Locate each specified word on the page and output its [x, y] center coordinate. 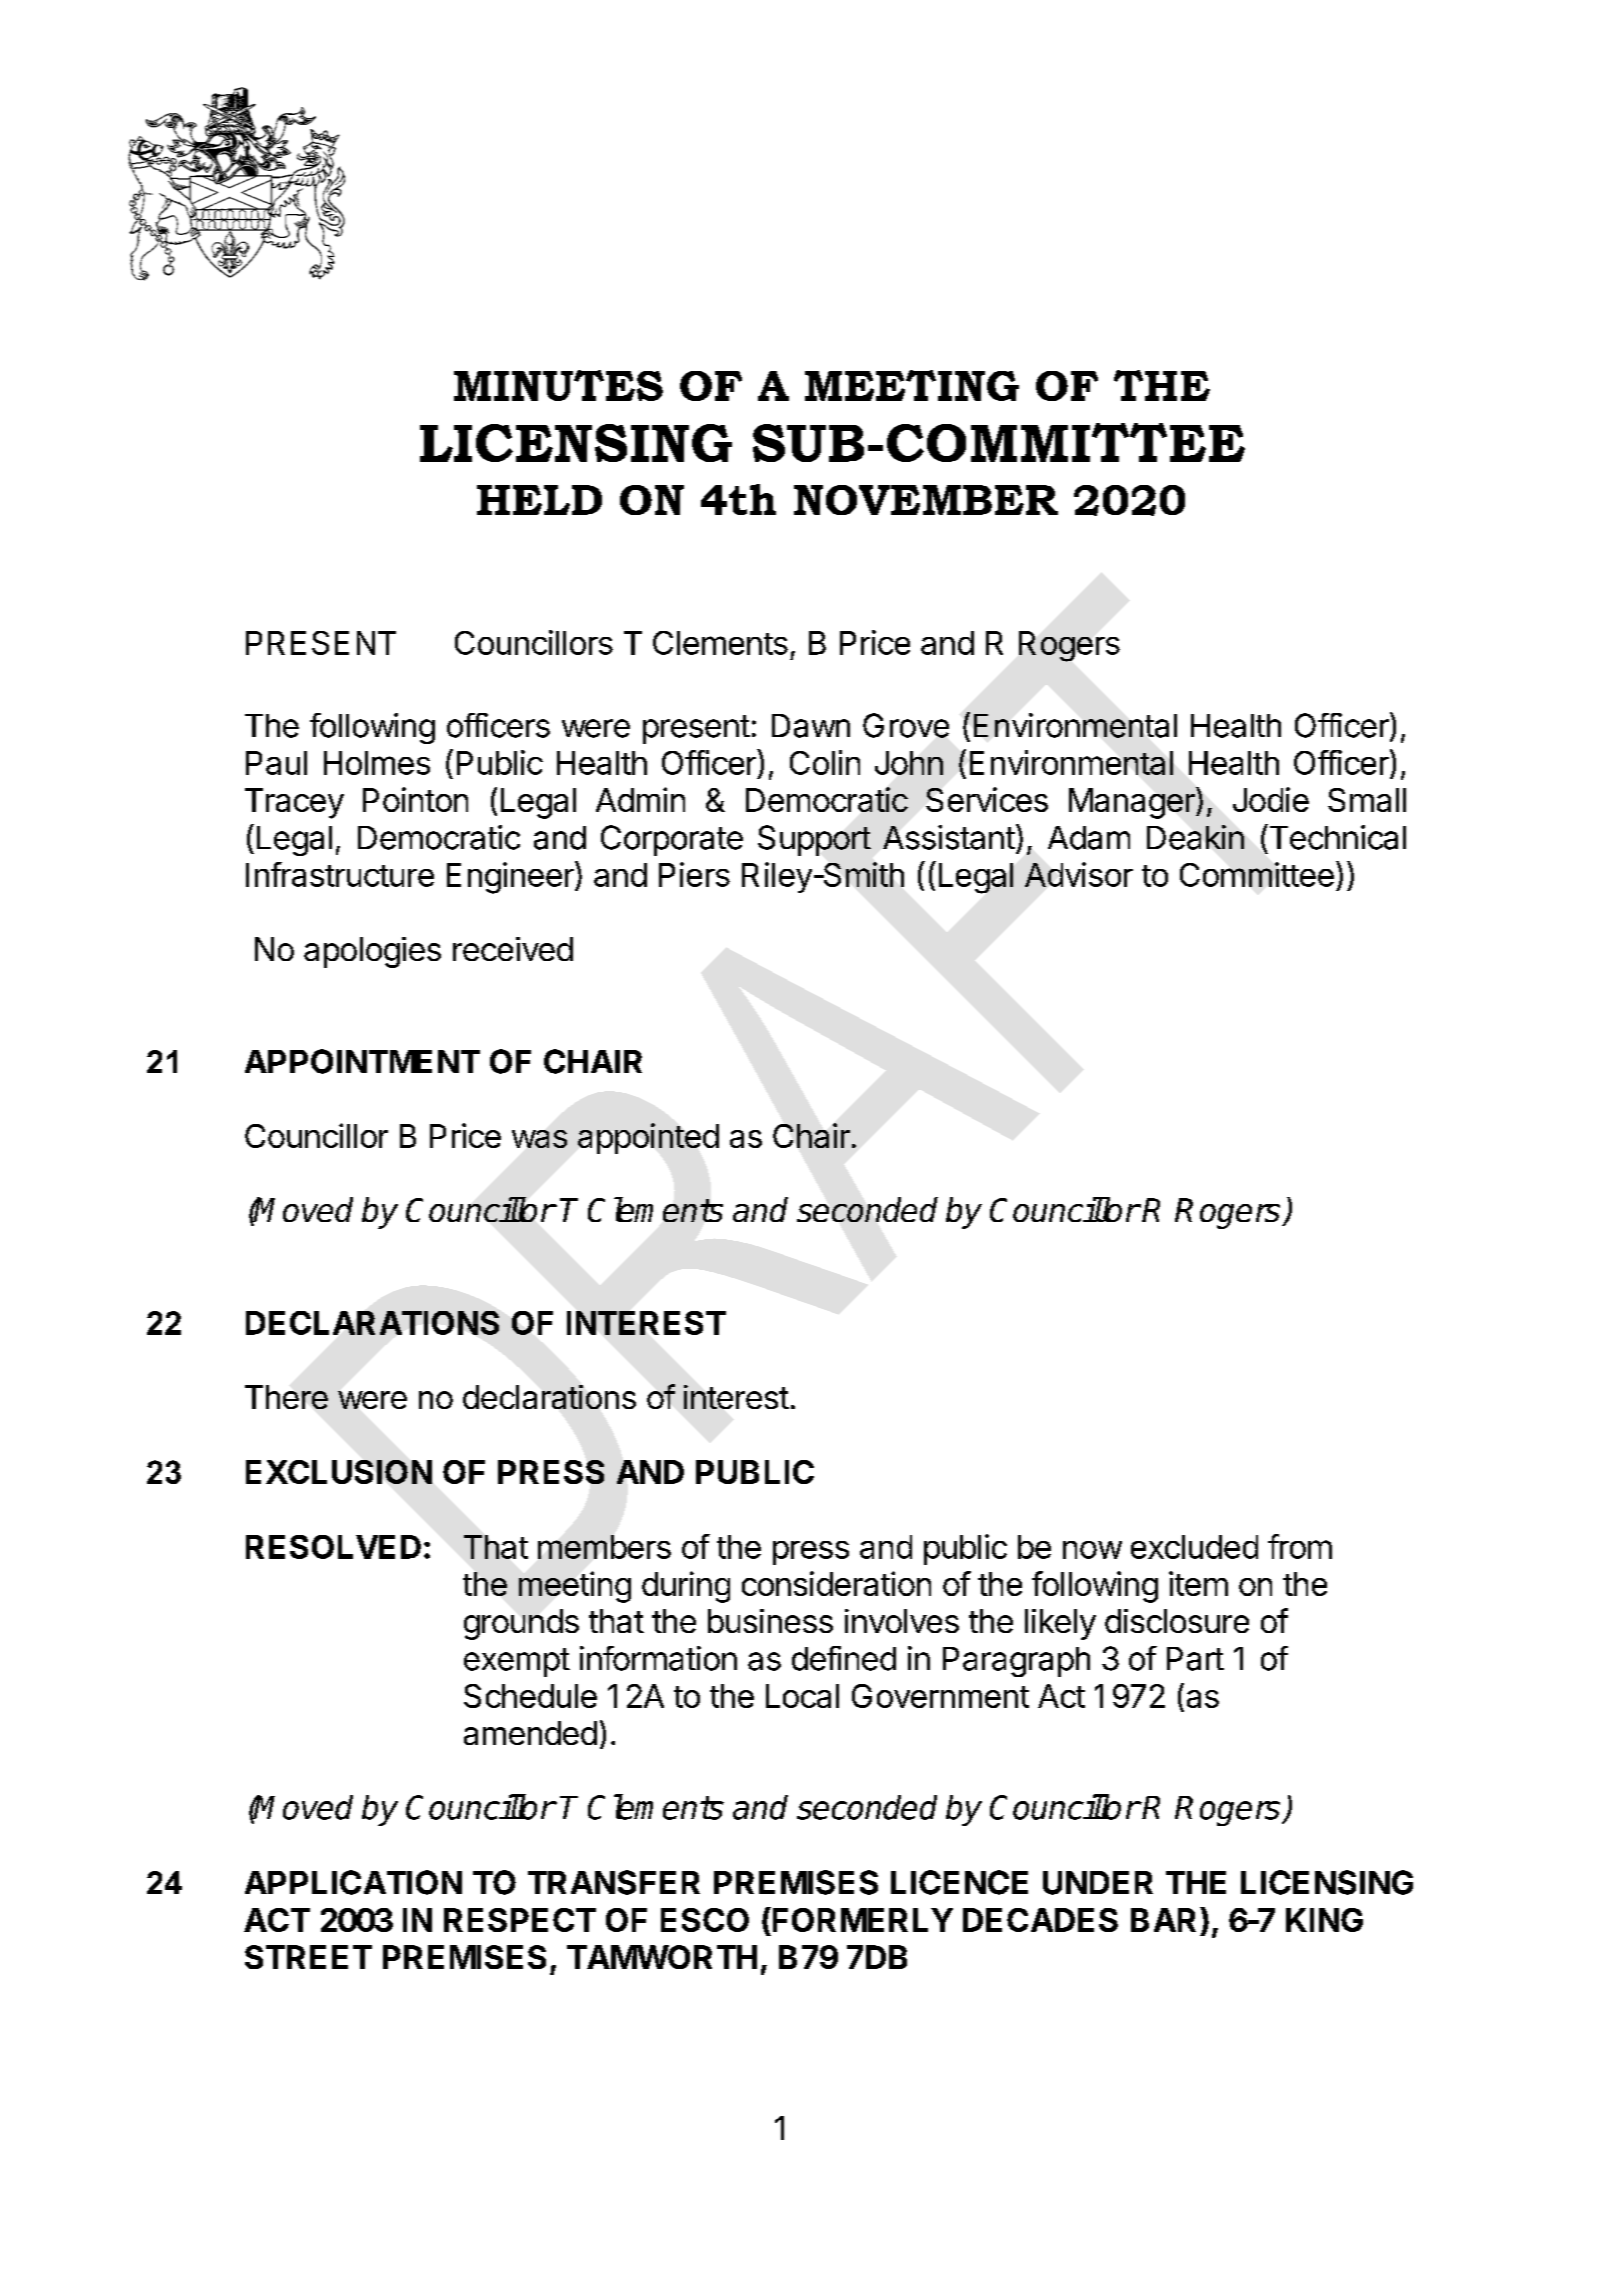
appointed [648, 1138]
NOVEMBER [926, 500]
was [539, 1139]
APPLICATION [353, 1882]
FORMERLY [863, 1920]
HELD [539, 500]
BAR [1163, 1920]
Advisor [1079, 874]
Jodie [1271, 799]
